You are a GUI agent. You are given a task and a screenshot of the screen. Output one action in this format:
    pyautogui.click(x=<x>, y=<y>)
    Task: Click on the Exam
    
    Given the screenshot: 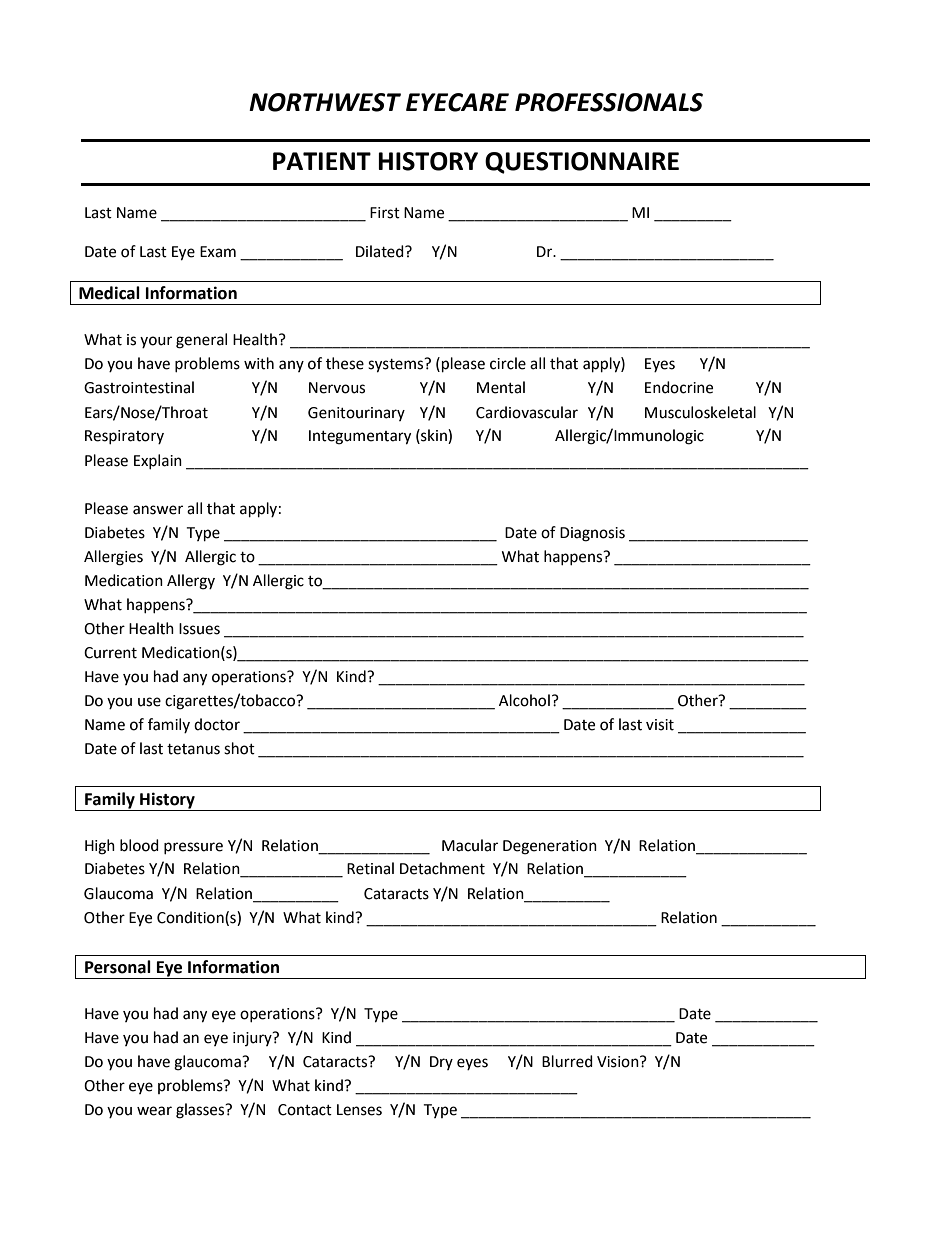 What is the action you would take?
    pyautogui.click(x=218, y=252)
